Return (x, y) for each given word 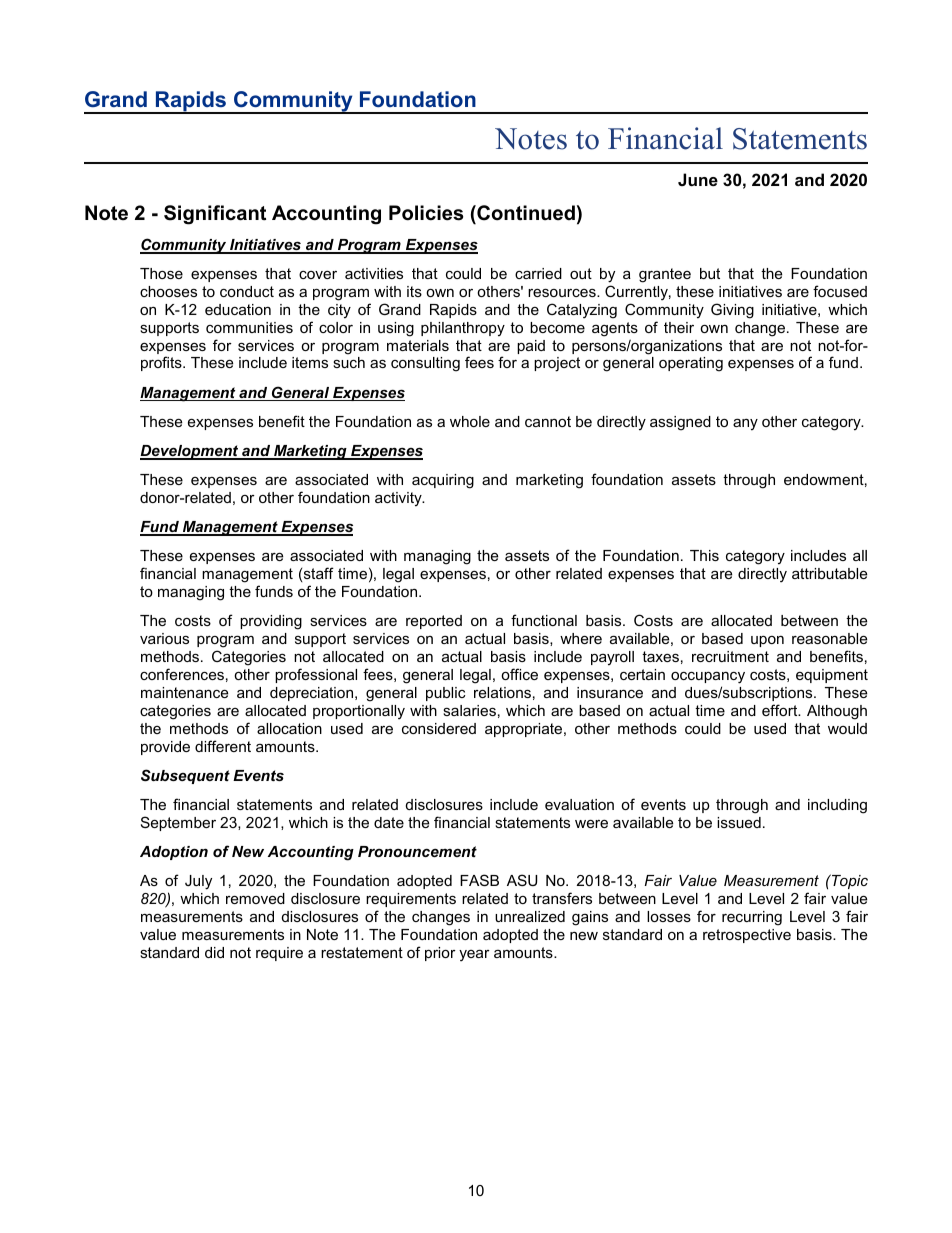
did (214, 952)
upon (767, 641)
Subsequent (185, 776)
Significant (215, 215)
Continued (525, 213)
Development (190, 452)
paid (531, 347)
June (698, 179)
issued (739, 822)
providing (271, 622)
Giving (732, 311)
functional (544, 620)
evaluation (579, 804)
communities (249, 327)
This (704, 555)
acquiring (443, 481)
